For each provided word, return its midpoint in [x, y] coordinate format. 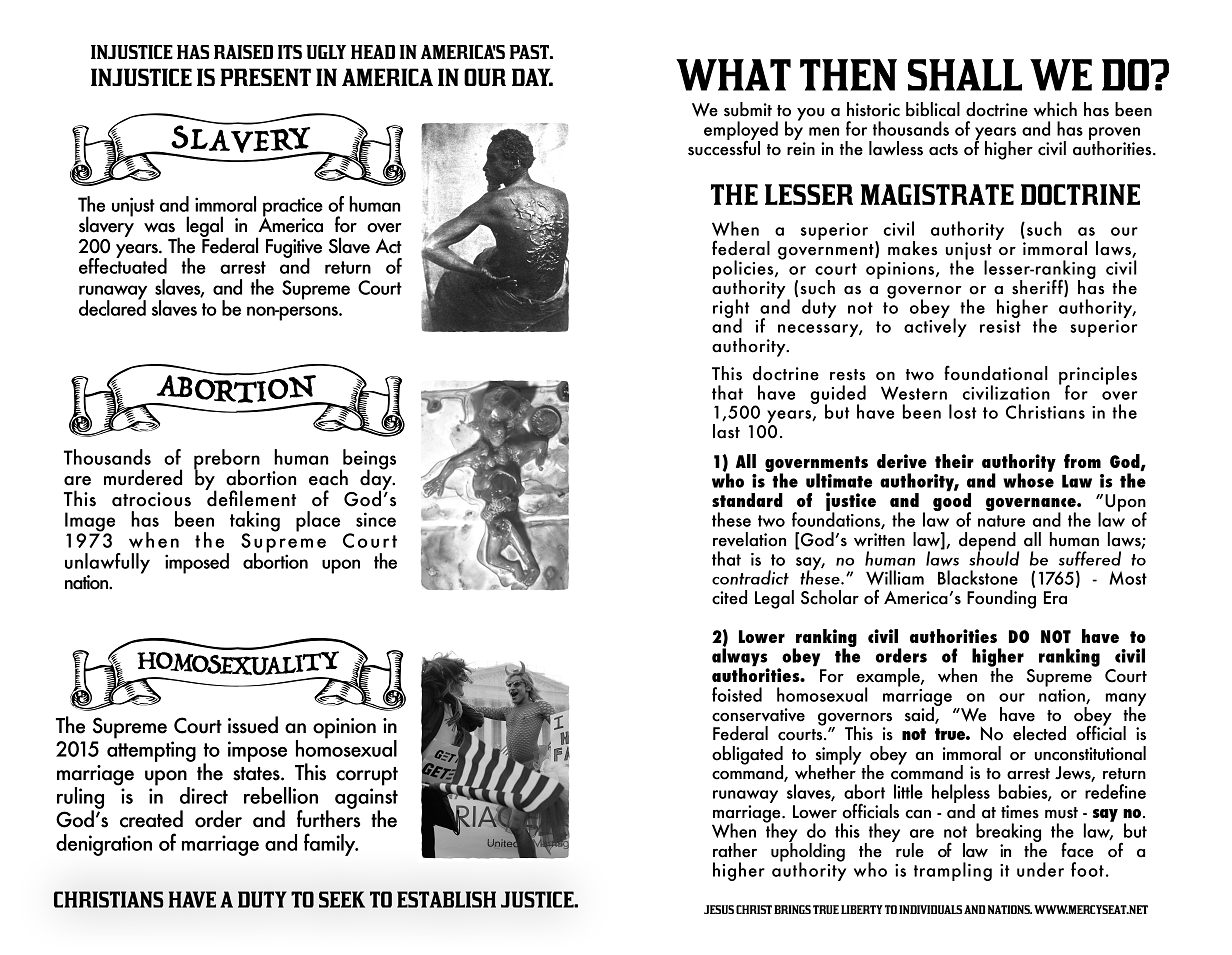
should [994, 557]
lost [963, 411]
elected [1039, 733]
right [731, 309]
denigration [104, 845]
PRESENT [265, 77]
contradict [750, 577]
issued [253, 725]
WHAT [733, 75]
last [726, 431]
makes [913, 248]
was [159, 228]
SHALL [965, 75]
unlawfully [107, 564]
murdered [143, 477]
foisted [737, 694]
